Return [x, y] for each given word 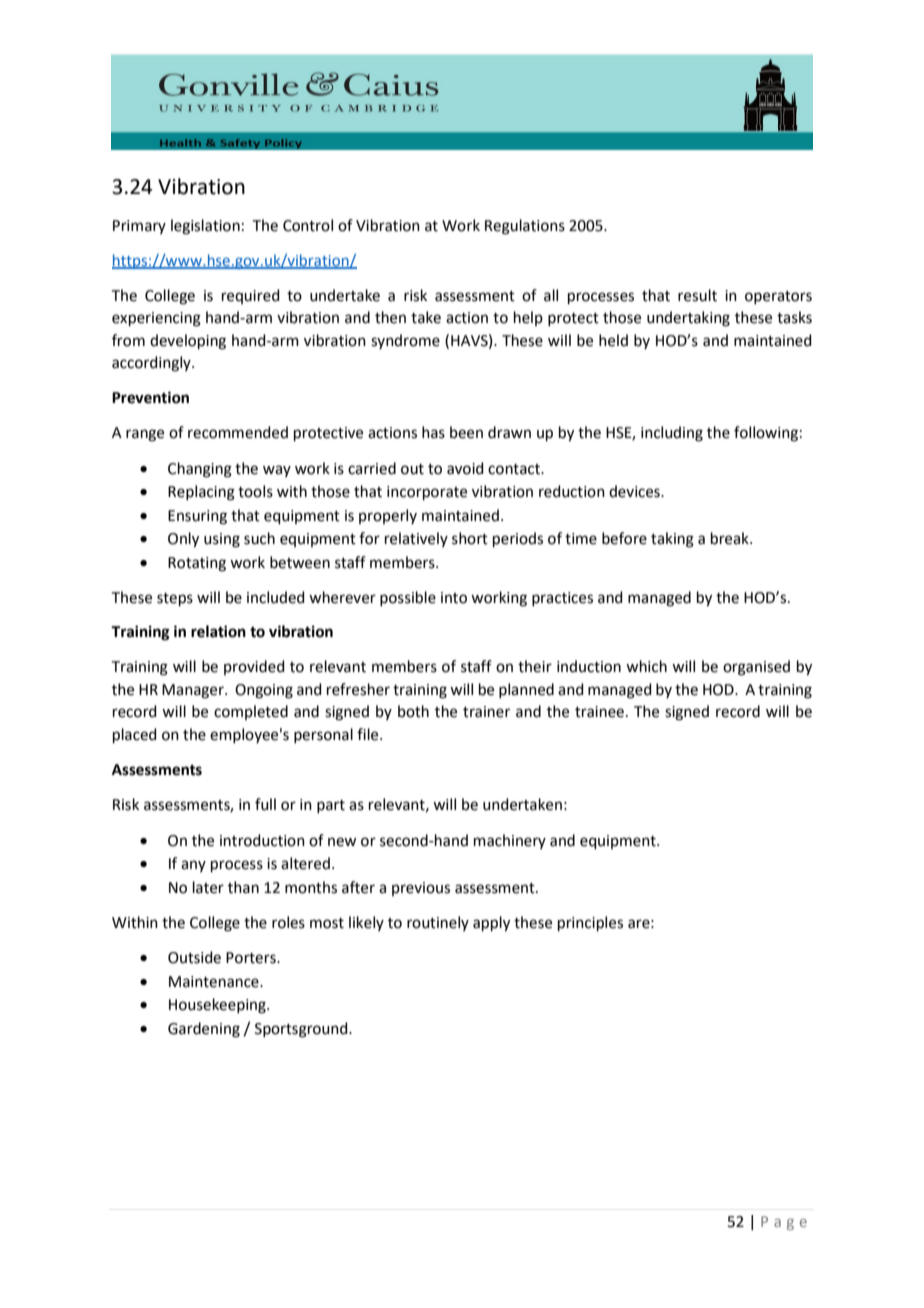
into [454, 598]
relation [218, 631]
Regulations [525, 227]
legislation [205, 227]
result [697, 295]
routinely [438, 923]
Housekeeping [218, 1006]
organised [756, 668]
